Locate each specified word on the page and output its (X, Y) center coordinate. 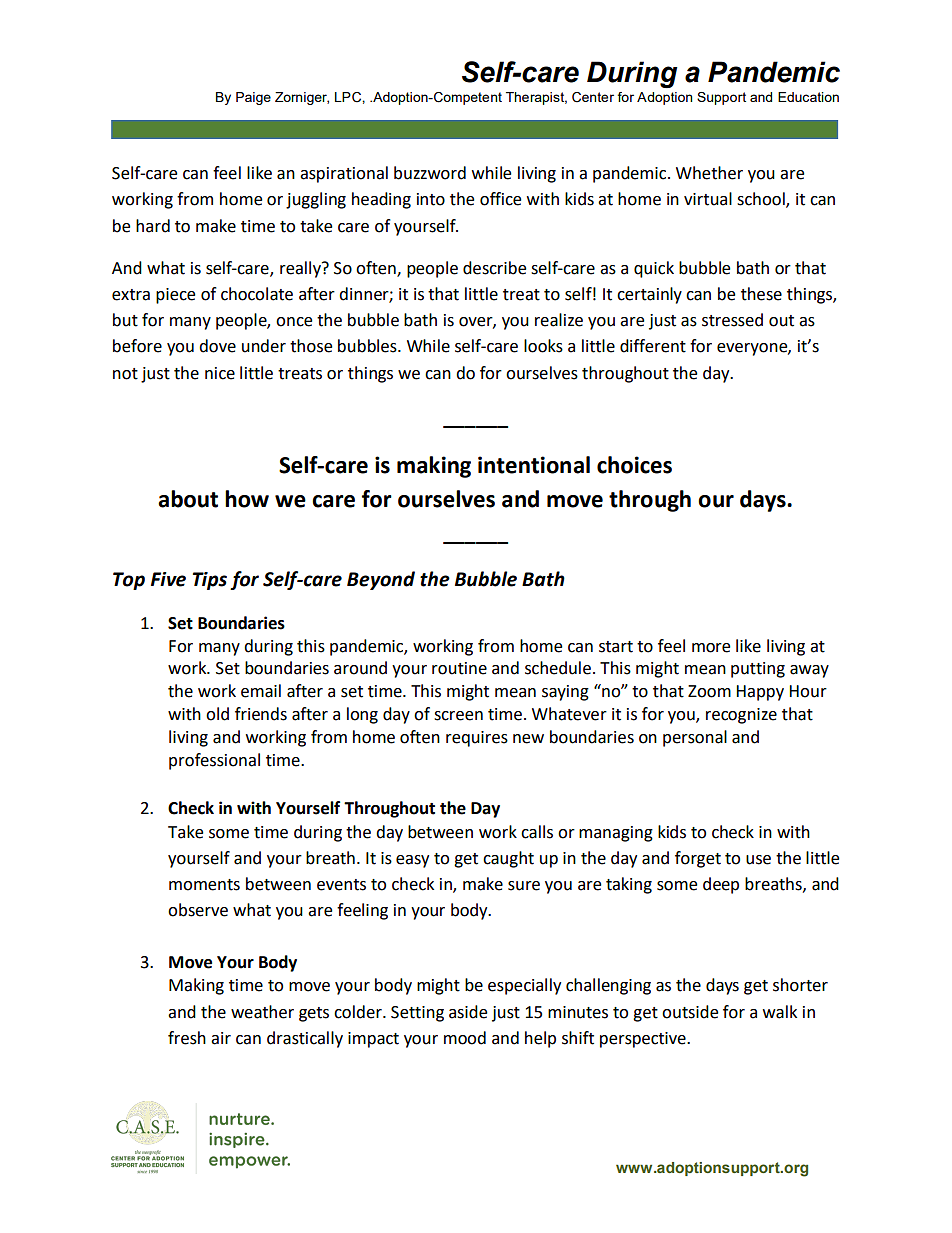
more (711, 648)
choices (634, 465)
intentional (534, 465)
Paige (253, 98)
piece (175, 296)
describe (494, 268)
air (221, 1038)
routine (459, 668)
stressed (732, 320)
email (261, 691)
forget (698, 859)
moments (204, 885)
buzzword (430, 173)
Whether (709, 173)
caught (508, 859)
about (188, 499)
